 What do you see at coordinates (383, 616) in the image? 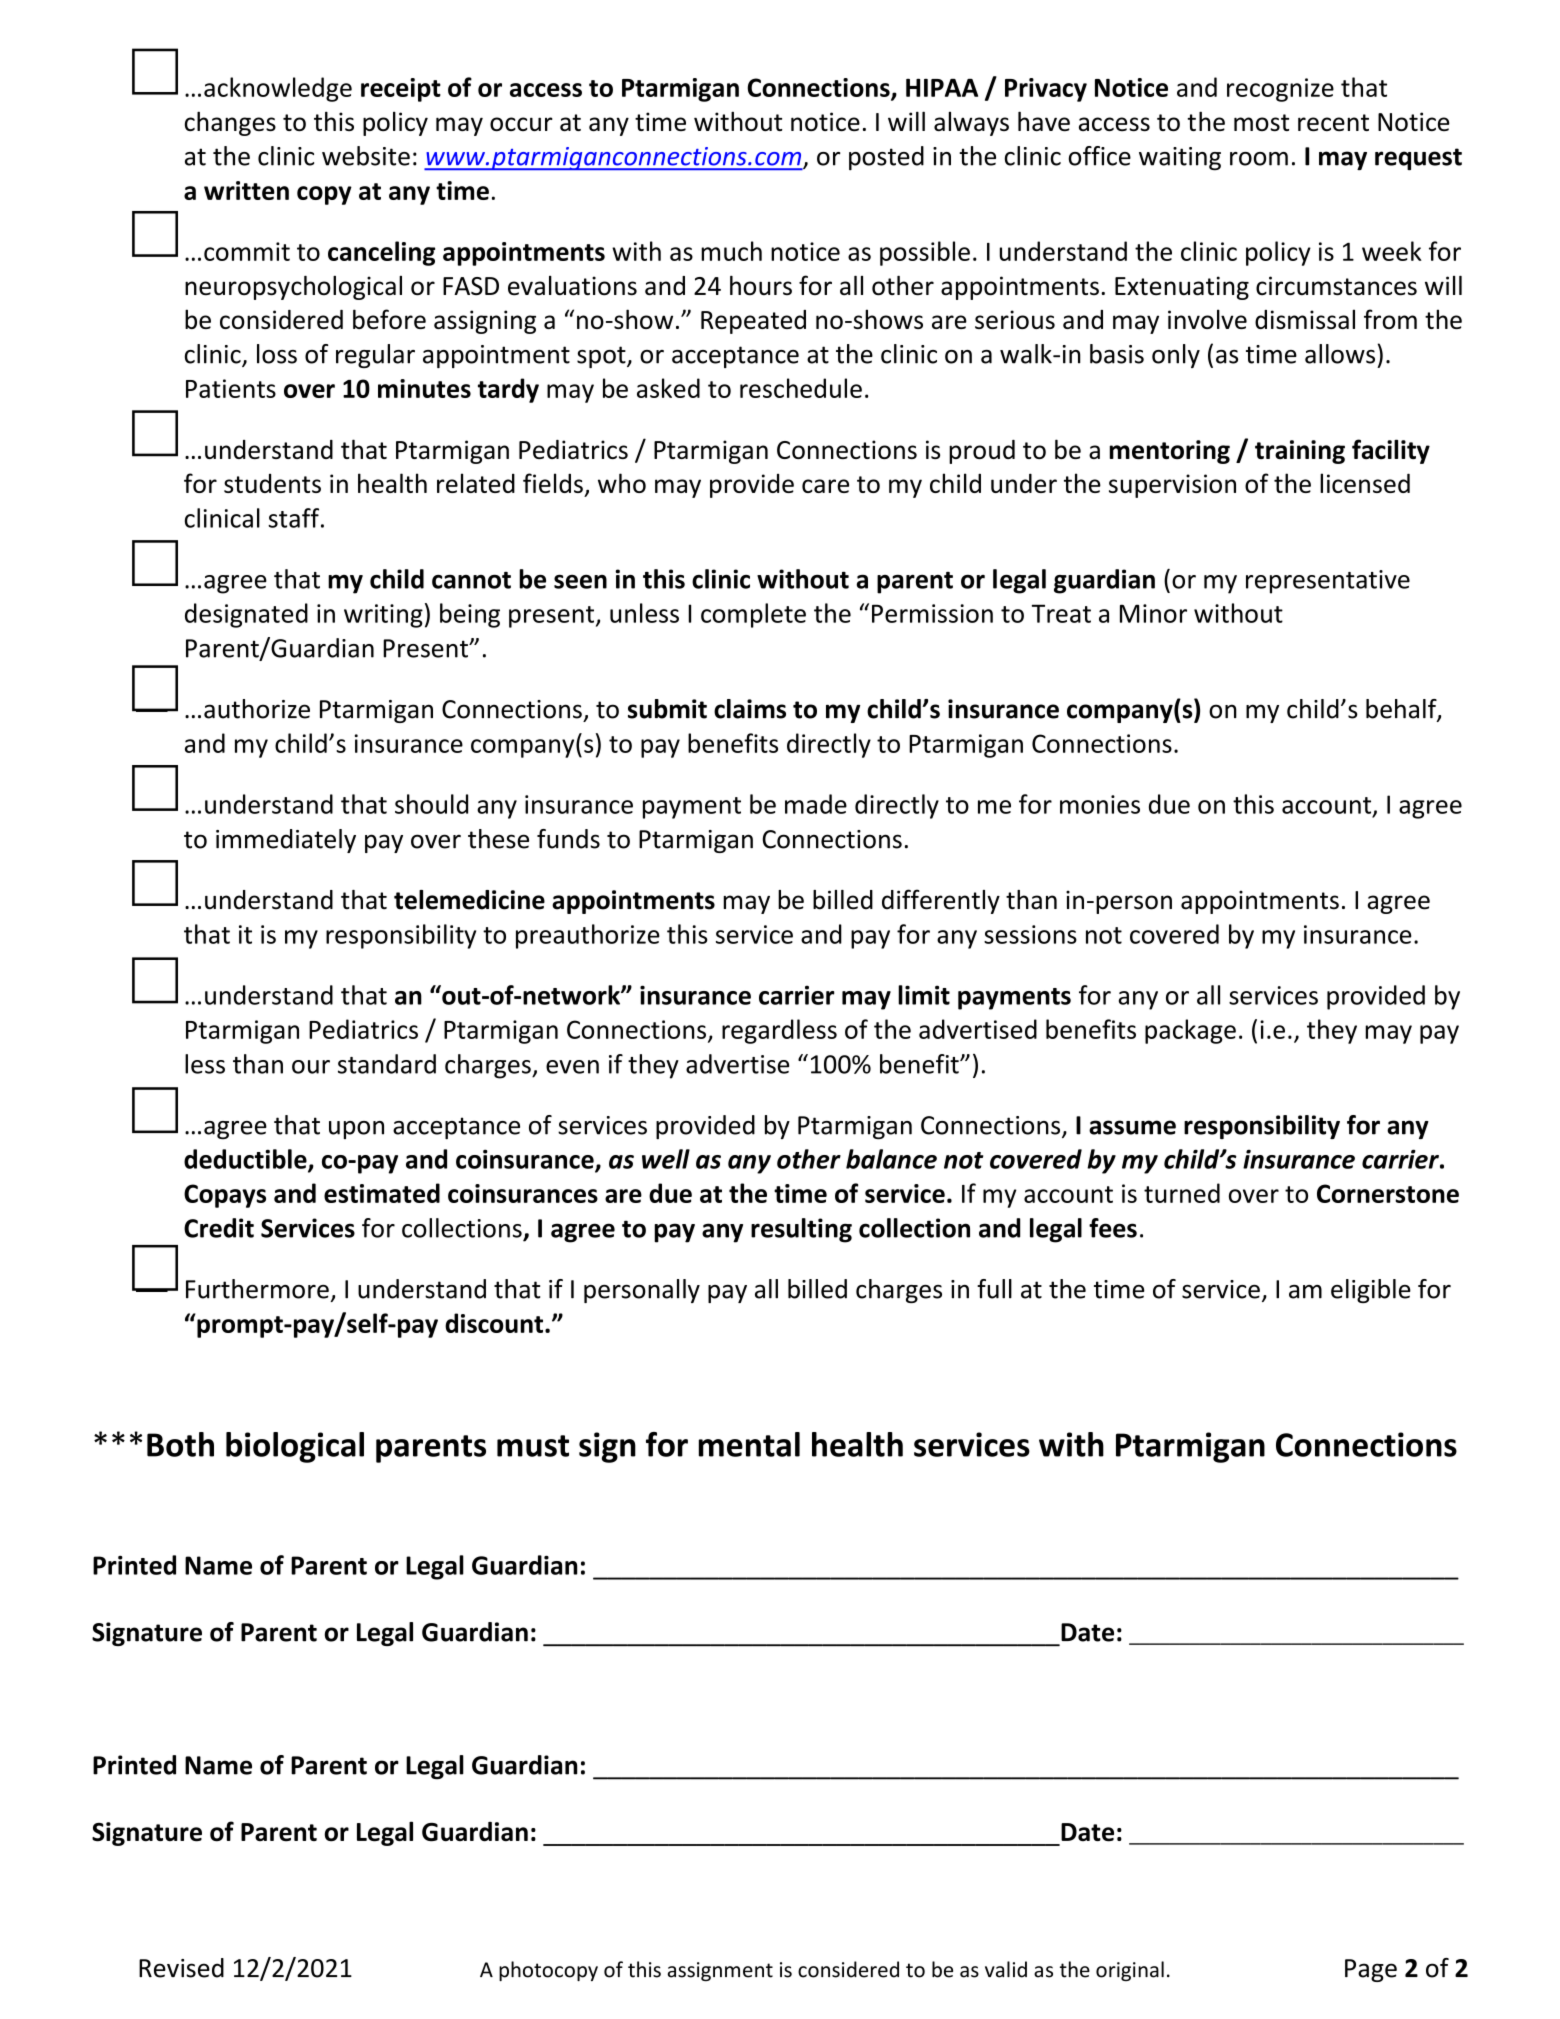
I see `writing` at bounding box center [383, 616].
